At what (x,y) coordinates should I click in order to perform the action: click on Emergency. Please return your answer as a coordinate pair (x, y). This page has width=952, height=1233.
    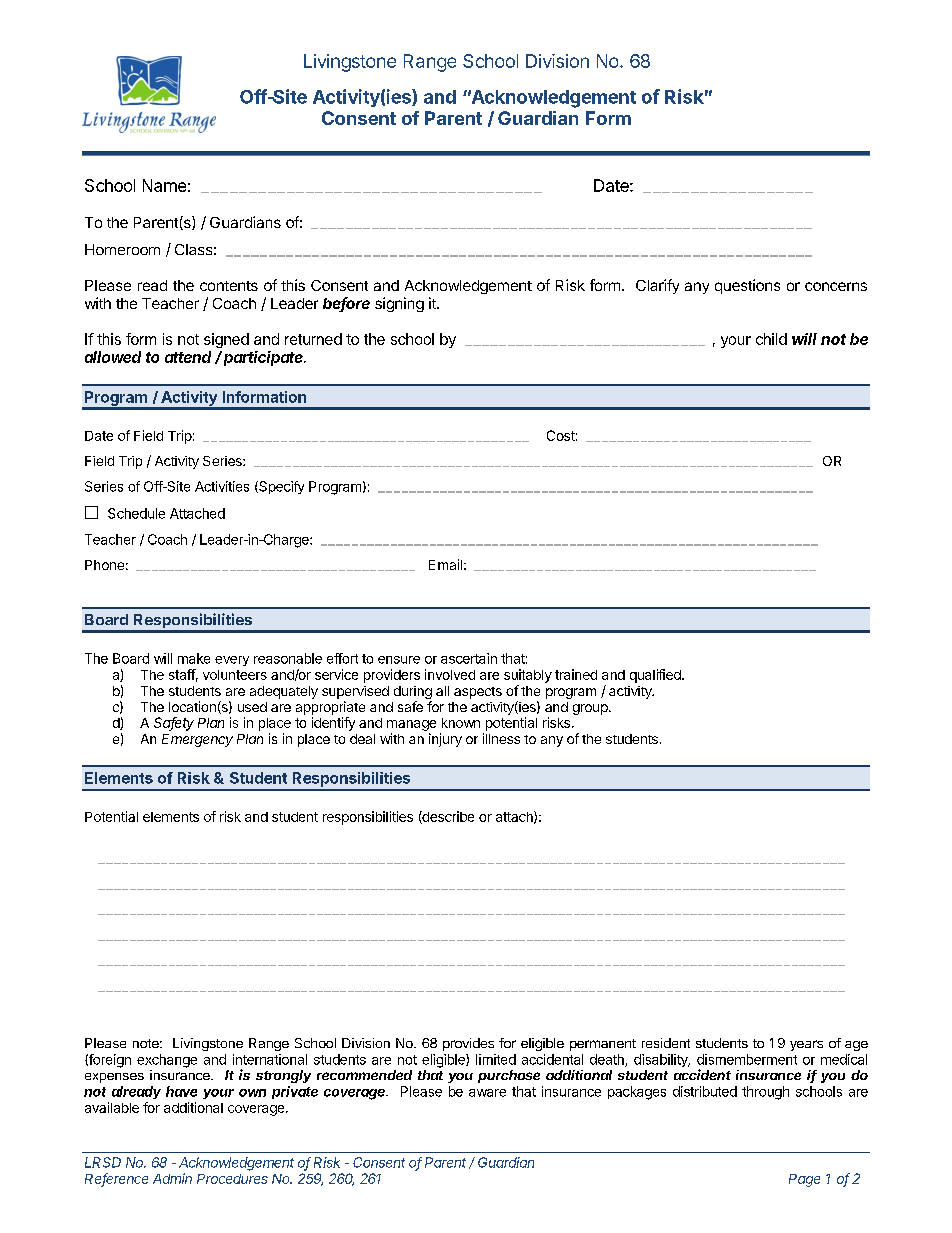
    Looking at the image, I should click on (197, 740).
